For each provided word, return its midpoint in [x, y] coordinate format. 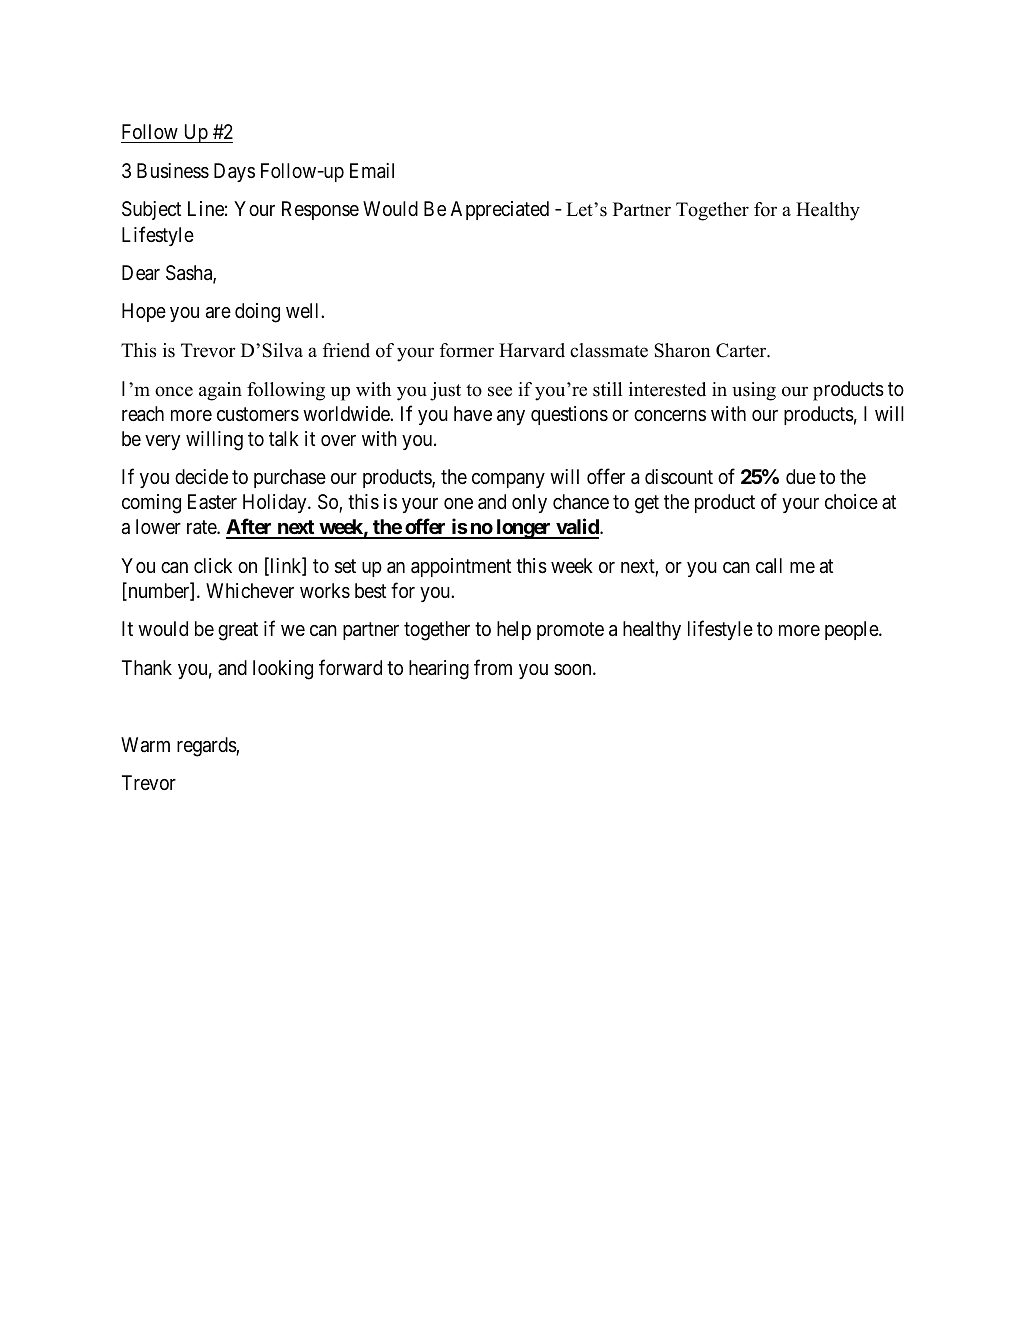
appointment [461, 567]
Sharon [682, 350]
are [218, 313]
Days [234, 172]
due [801, 476]
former [467, 350]
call [769, 566]
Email [372, 171]
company [508, 480]
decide [201, 476]
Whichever [250, 590]
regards [207, 747]
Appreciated [500, 210]
